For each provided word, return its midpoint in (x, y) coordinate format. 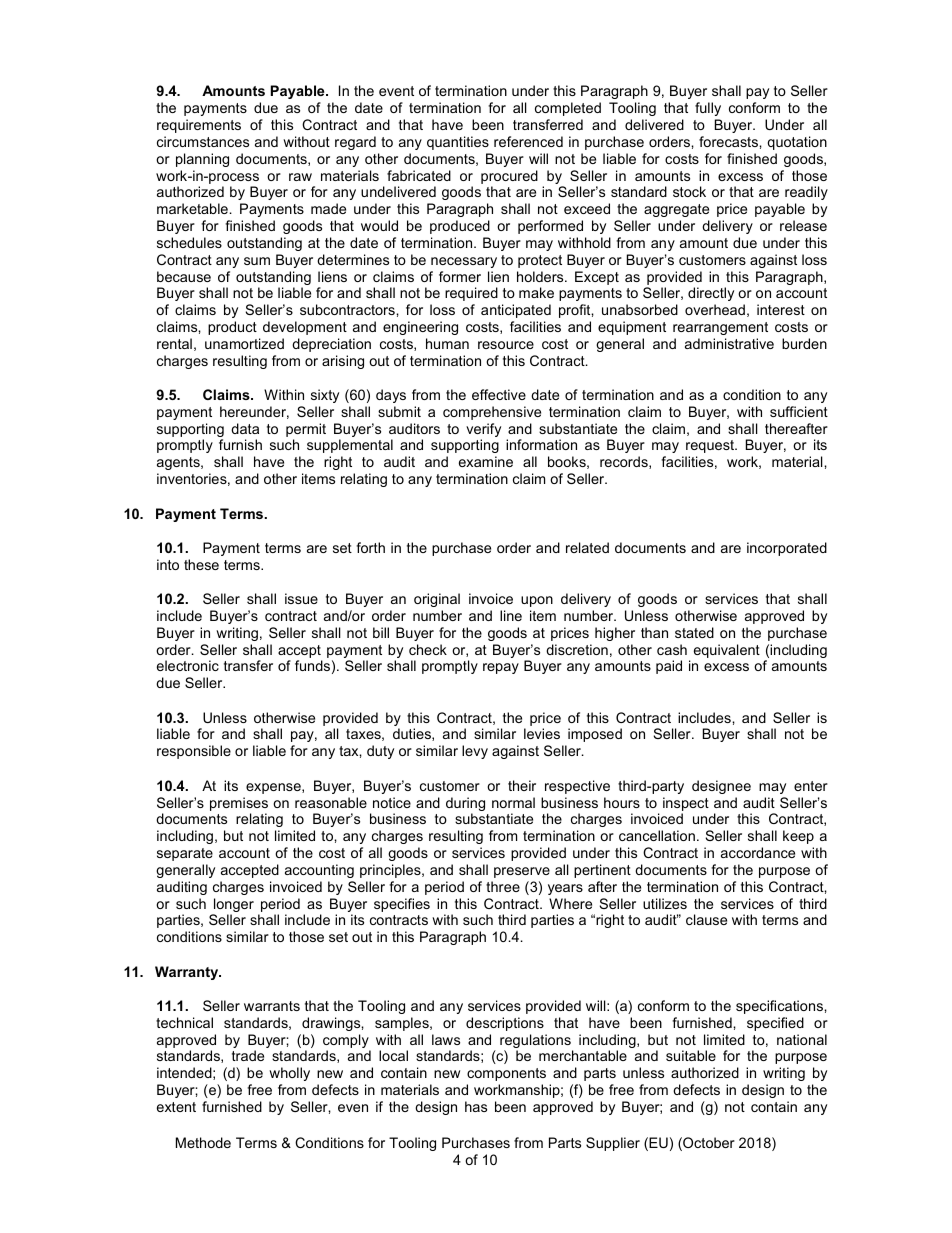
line (511, 615)
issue (301, 598)
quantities (458, 143)
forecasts (729, 141)
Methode (203, 1142)
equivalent (727, 651)
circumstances (203, 141)
